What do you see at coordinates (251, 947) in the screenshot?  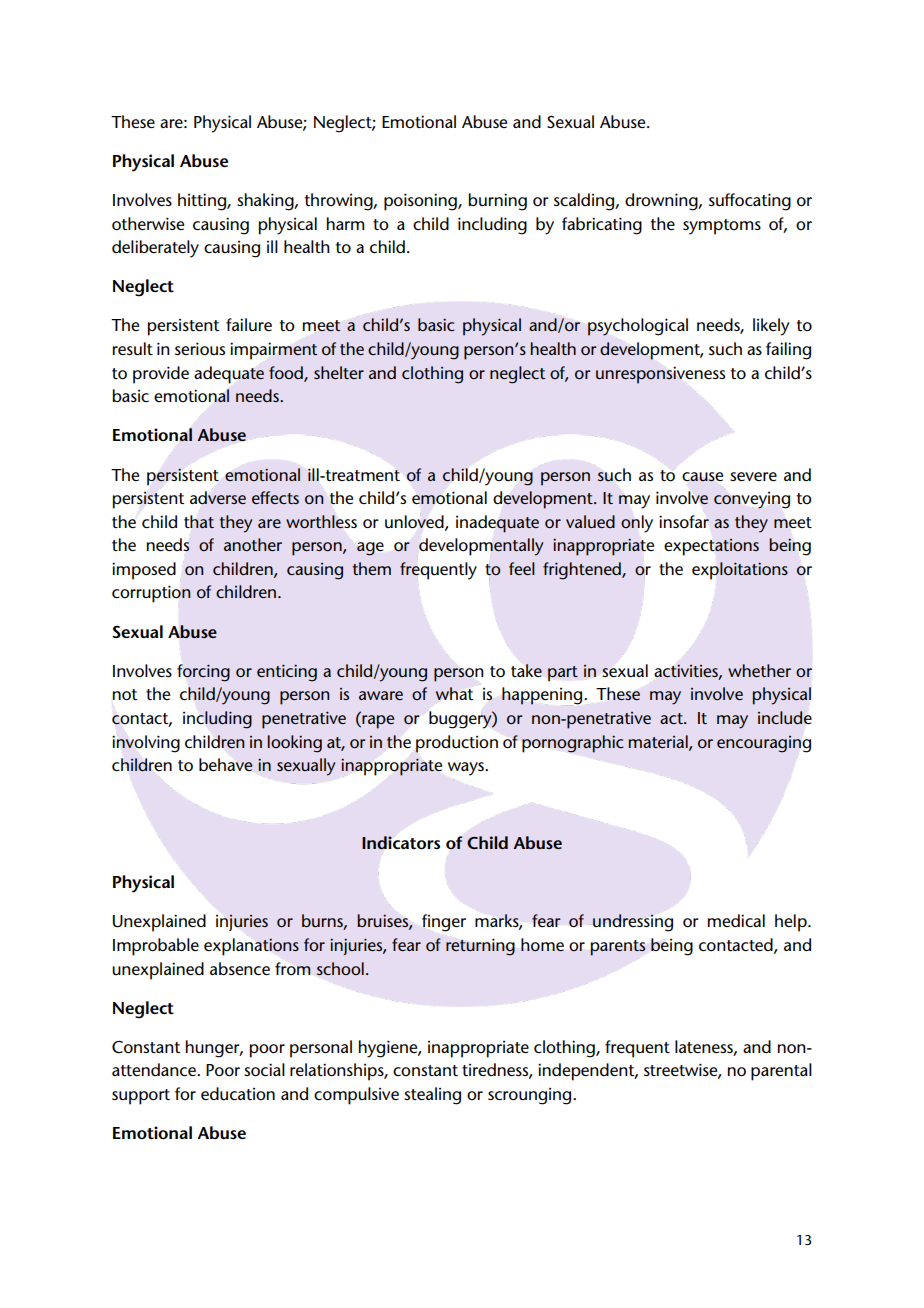 I see `explanations` at bounding box center [251, 947].
